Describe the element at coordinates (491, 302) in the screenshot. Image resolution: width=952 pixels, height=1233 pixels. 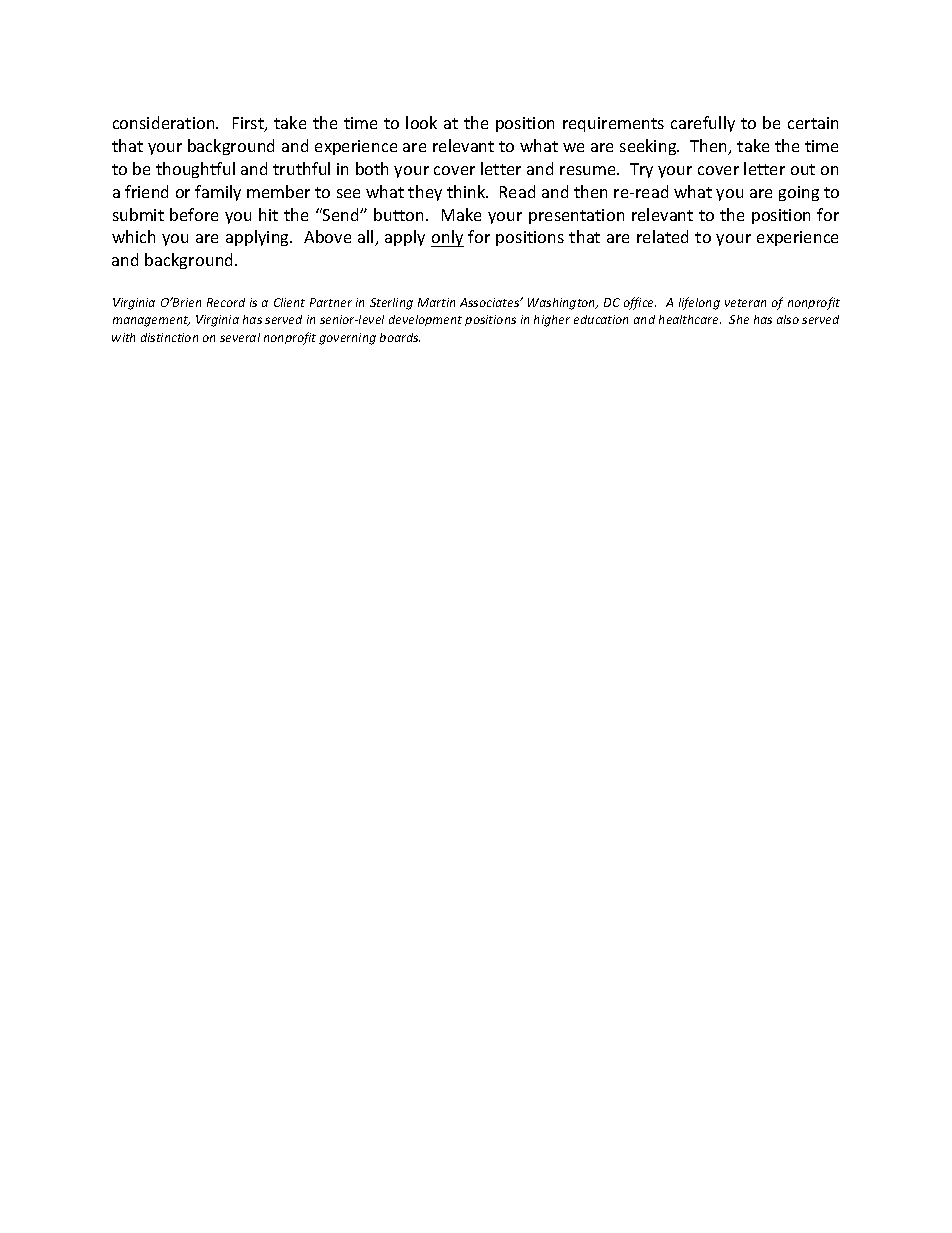
I see `Associates` at that location.
